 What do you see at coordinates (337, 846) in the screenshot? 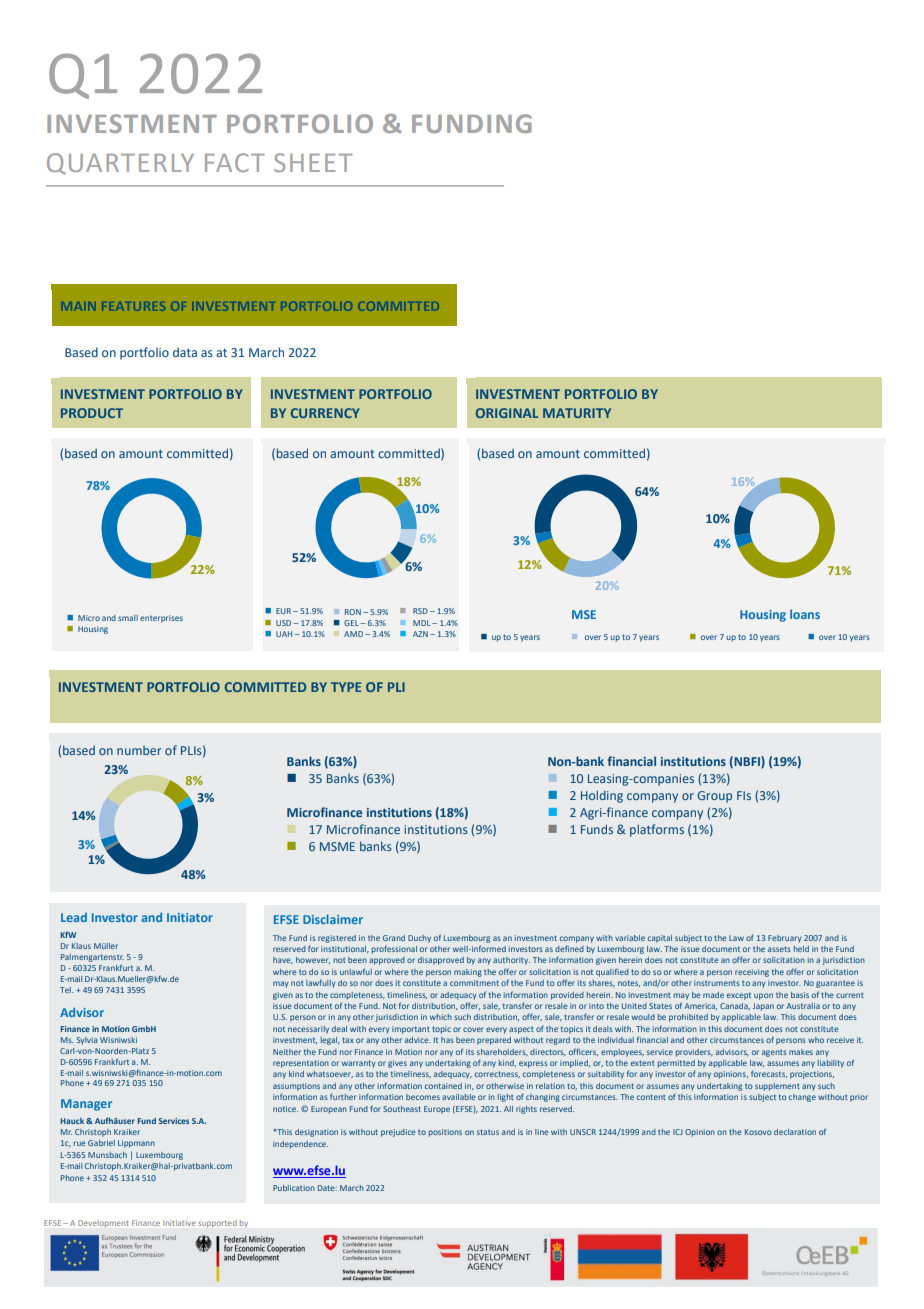
I see `MSME` at bounding box center [337, 846].
